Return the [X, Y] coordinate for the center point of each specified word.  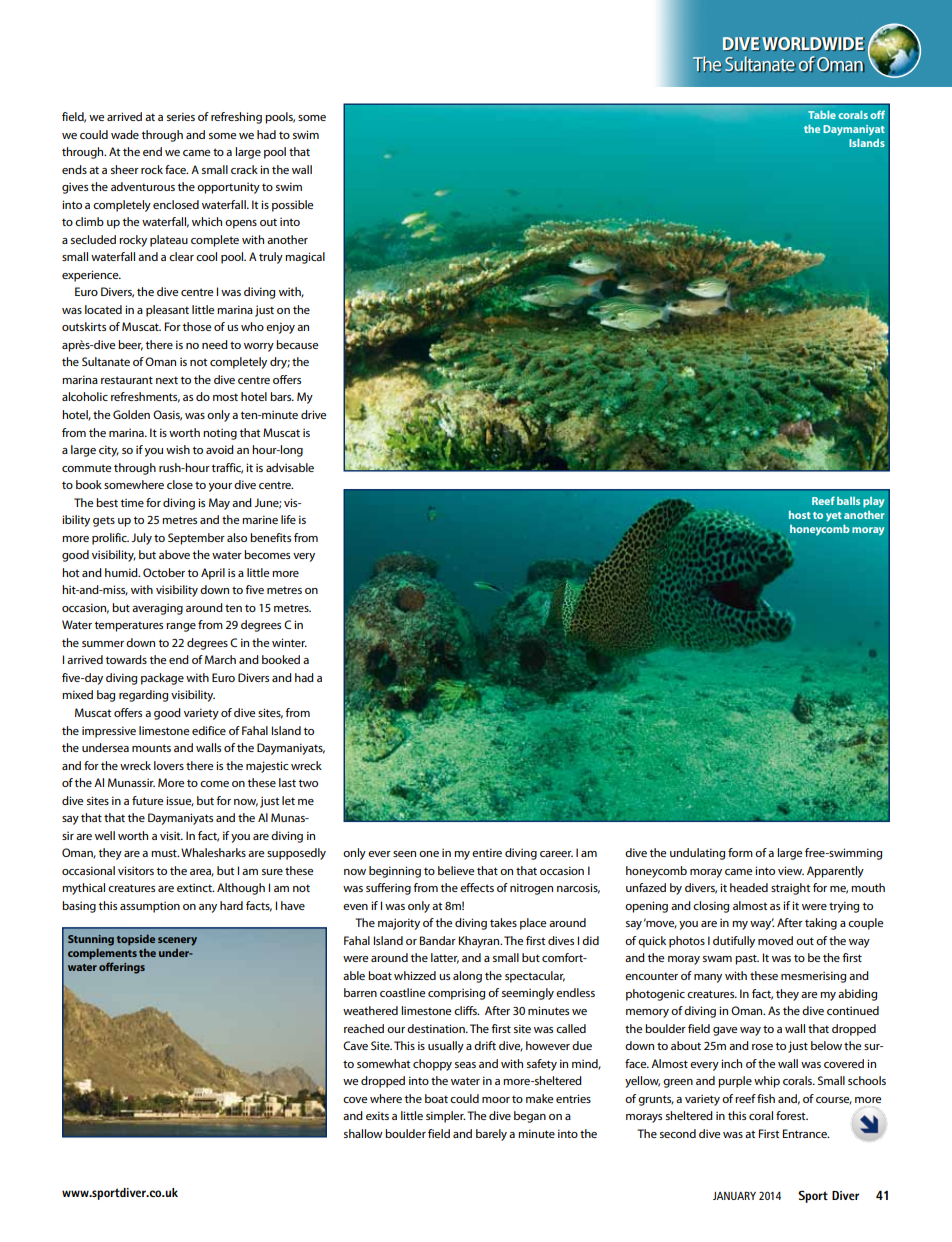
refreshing [236, 118]
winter [289, 642]
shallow [363, 1133]
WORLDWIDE [813, 44]
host [800, 515]
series [181, 116]
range [181, 627]
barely [491, 1135]
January [734, 1196]
